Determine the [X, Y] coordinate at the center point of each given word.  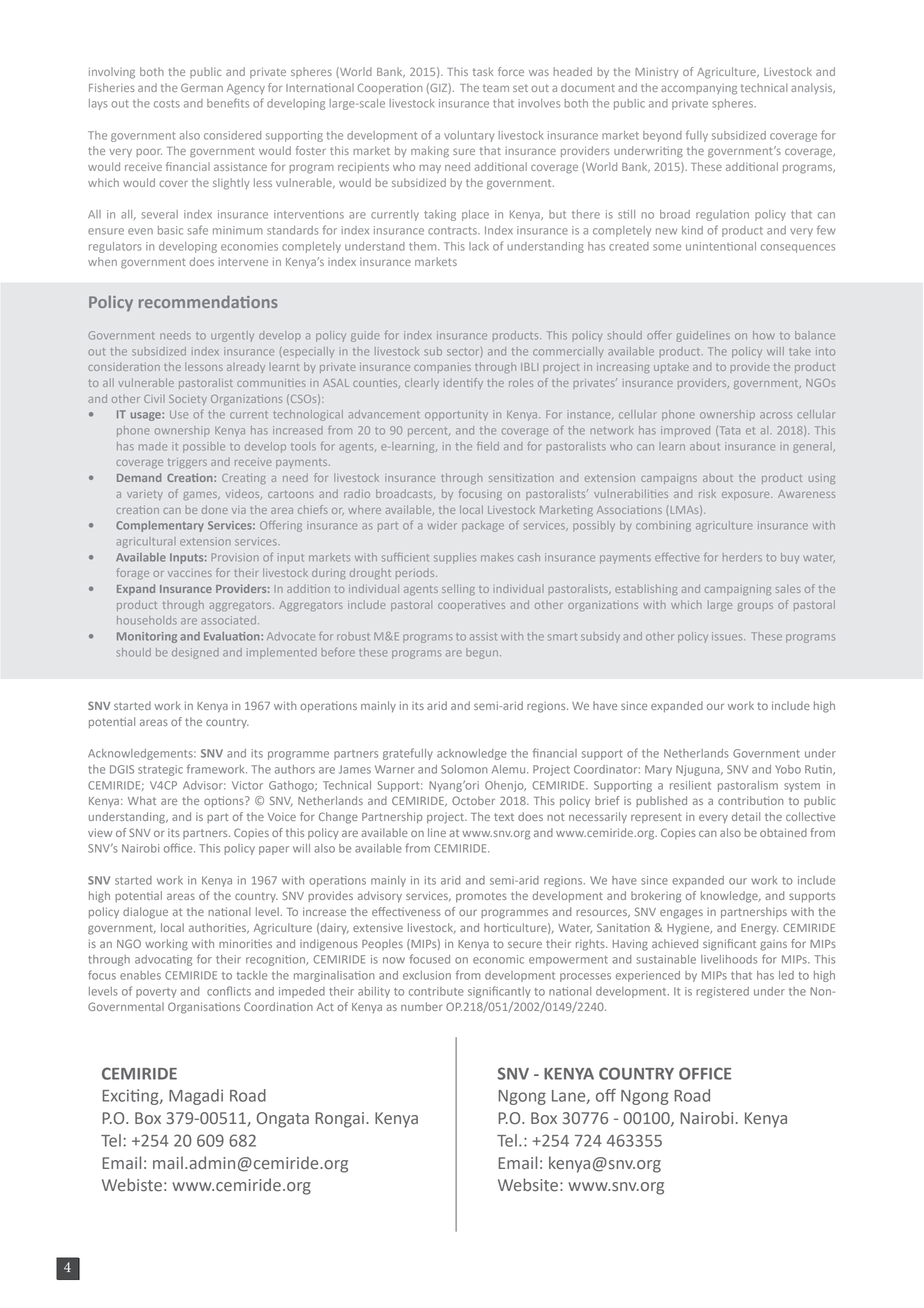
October [473, 800]
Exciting [132, 1097]
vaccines [190, 573]
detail [746, 816]
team [496, 88]
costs [167, 104]
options [225, 801]
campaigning [738, 590]
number [422, 1006]
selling [458, 589]
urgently [232, 336]
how [764, 335]
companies [442, 368]
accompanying [699, 89]
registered [722, 992]
